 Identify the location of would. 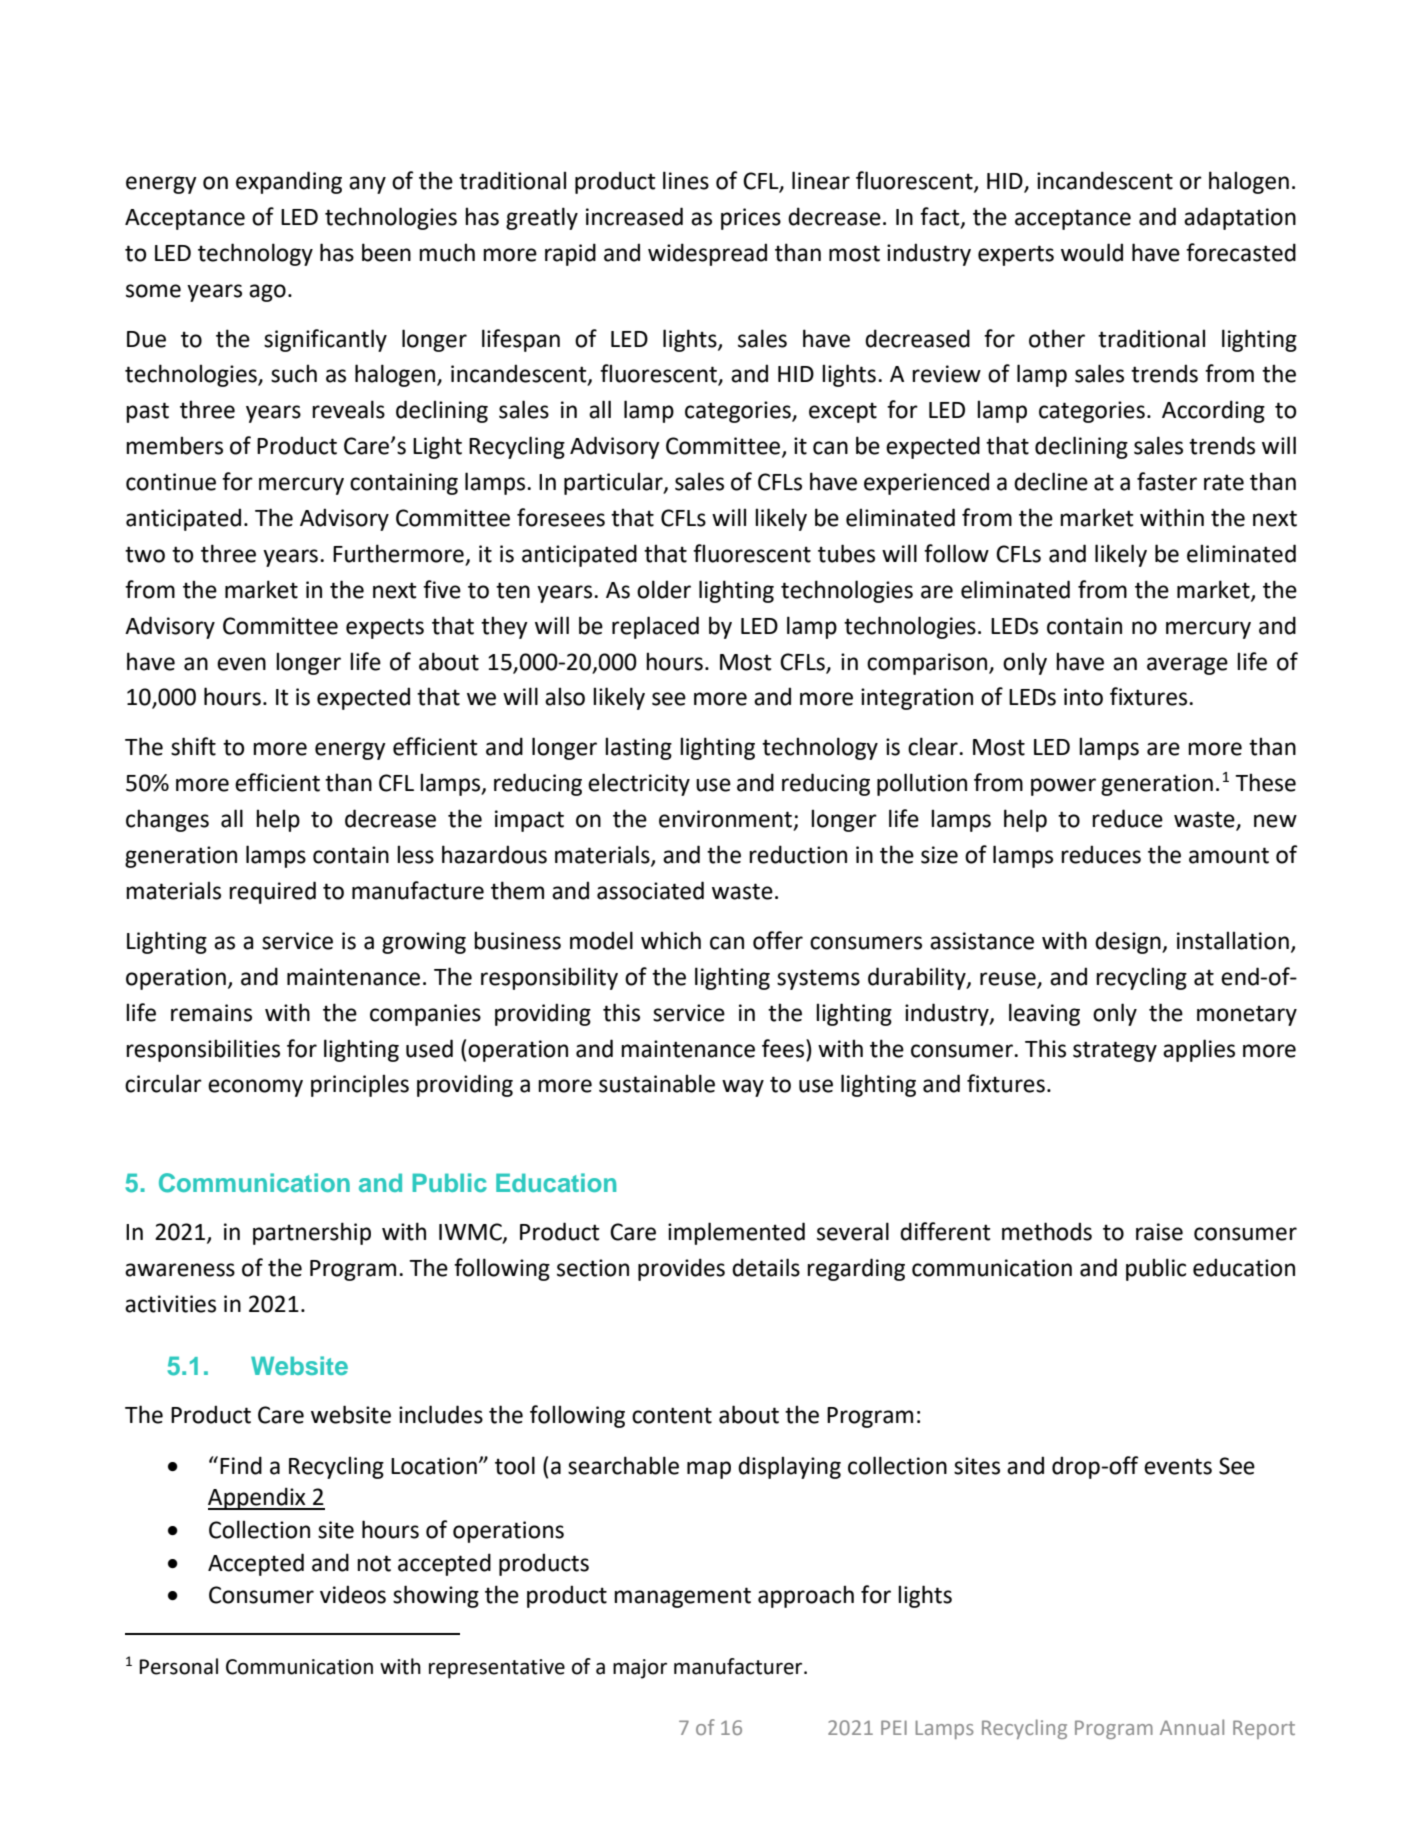
(1092, 252).
